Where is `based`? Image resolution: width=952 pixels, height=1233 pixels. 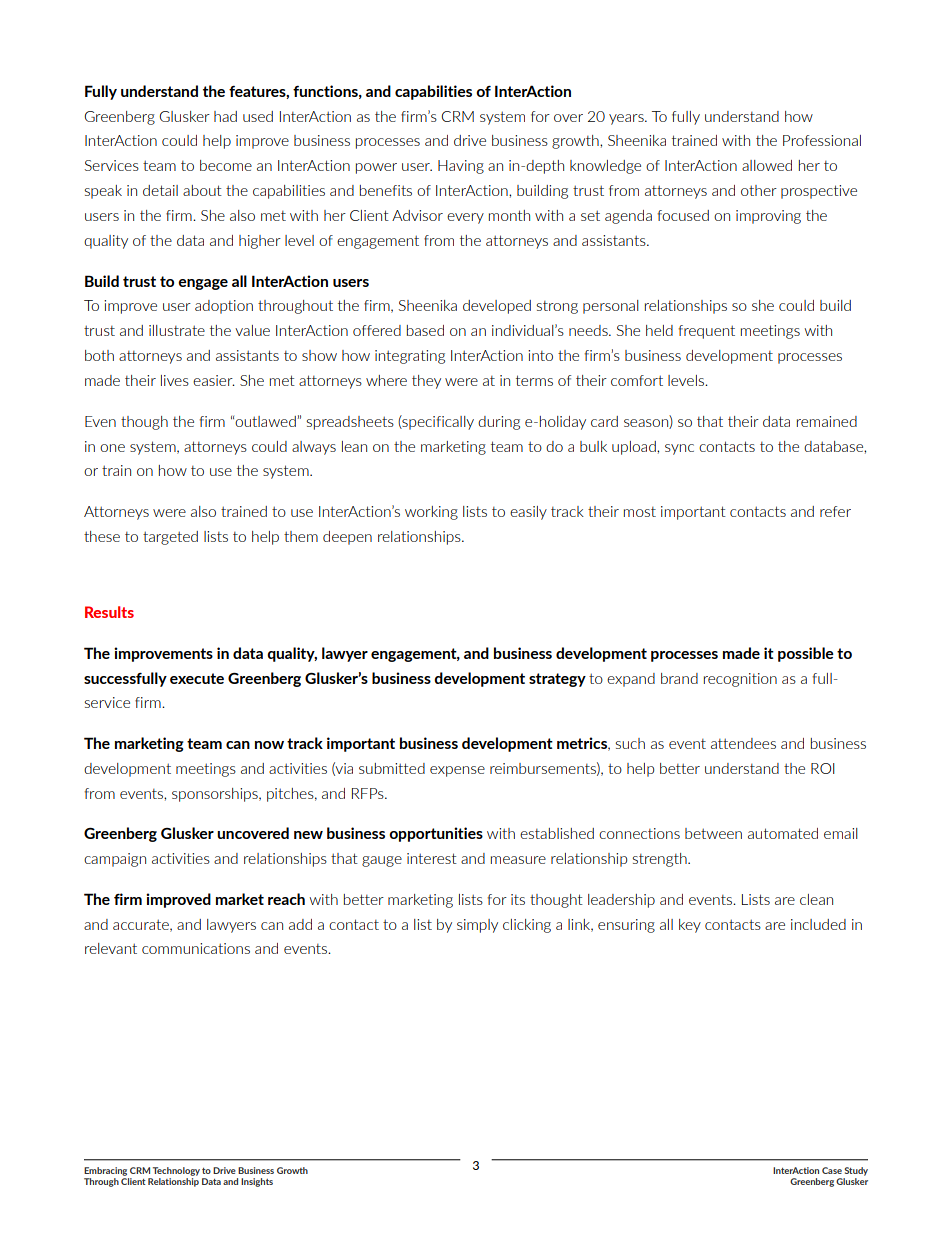
based is located at coordinates (425, 330).
